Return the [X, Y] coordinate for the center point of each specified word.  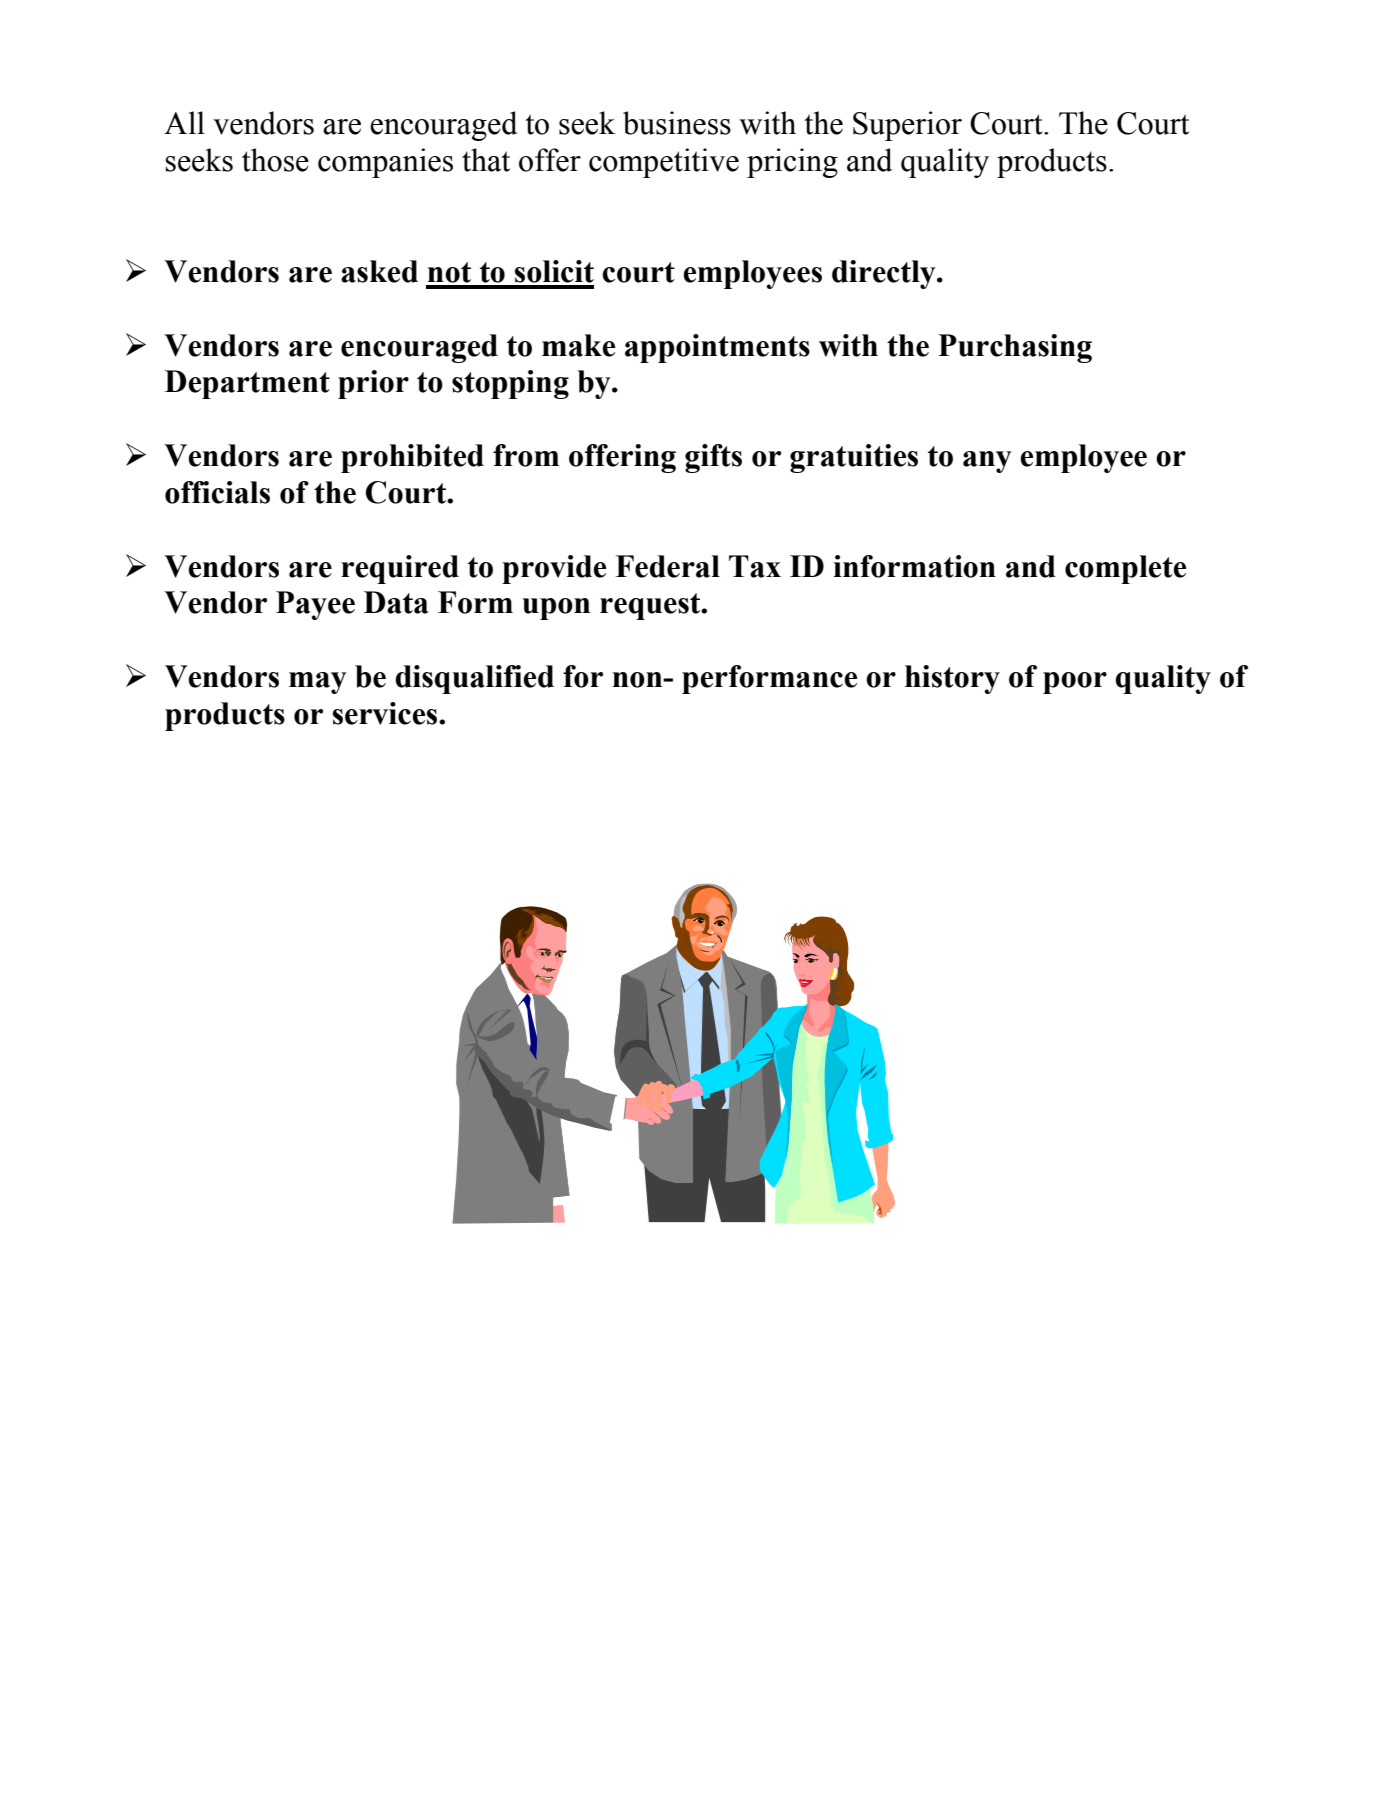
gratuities [854, 458]
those [275, 160]
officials [217, 492]
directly [885, 274]
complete [1126, 569]
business [677, 123]
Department [247, 384]
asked [379, 271]
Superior [907, 126]
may [318, 683]
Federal [668, 566]
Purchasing [1015, 348]
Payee [315, 605]
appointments [717, 348]
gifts [713, 458]
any [987, 462]
